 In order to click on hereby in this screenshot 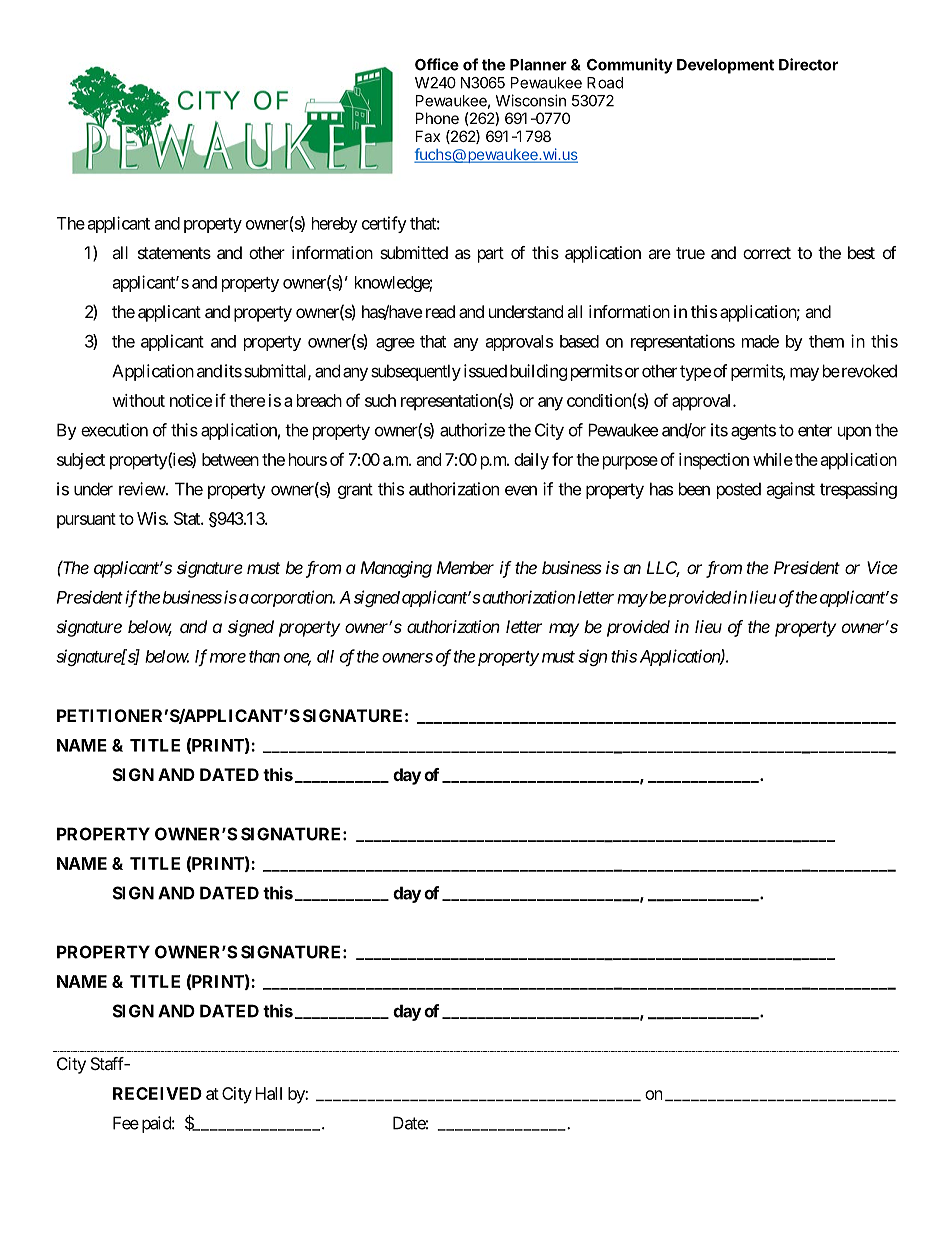, I will do `click(335, 225)`.
